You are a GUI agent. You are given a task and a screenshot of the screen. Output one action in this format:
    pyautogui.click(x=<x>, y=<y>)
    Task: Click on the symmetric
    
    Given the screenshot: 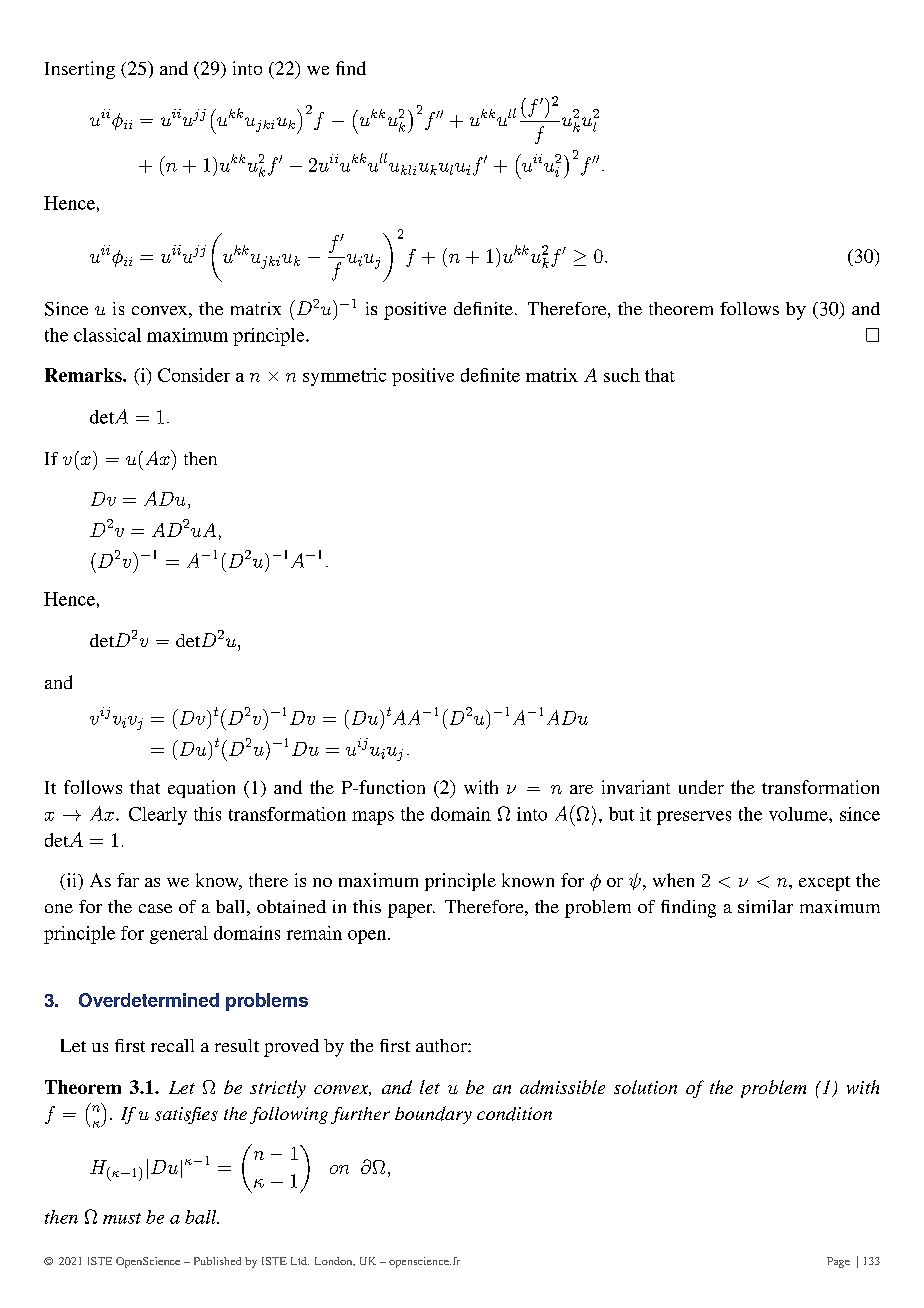 What is the action you would take?
    pyautogui.click(x=344, y=377)
